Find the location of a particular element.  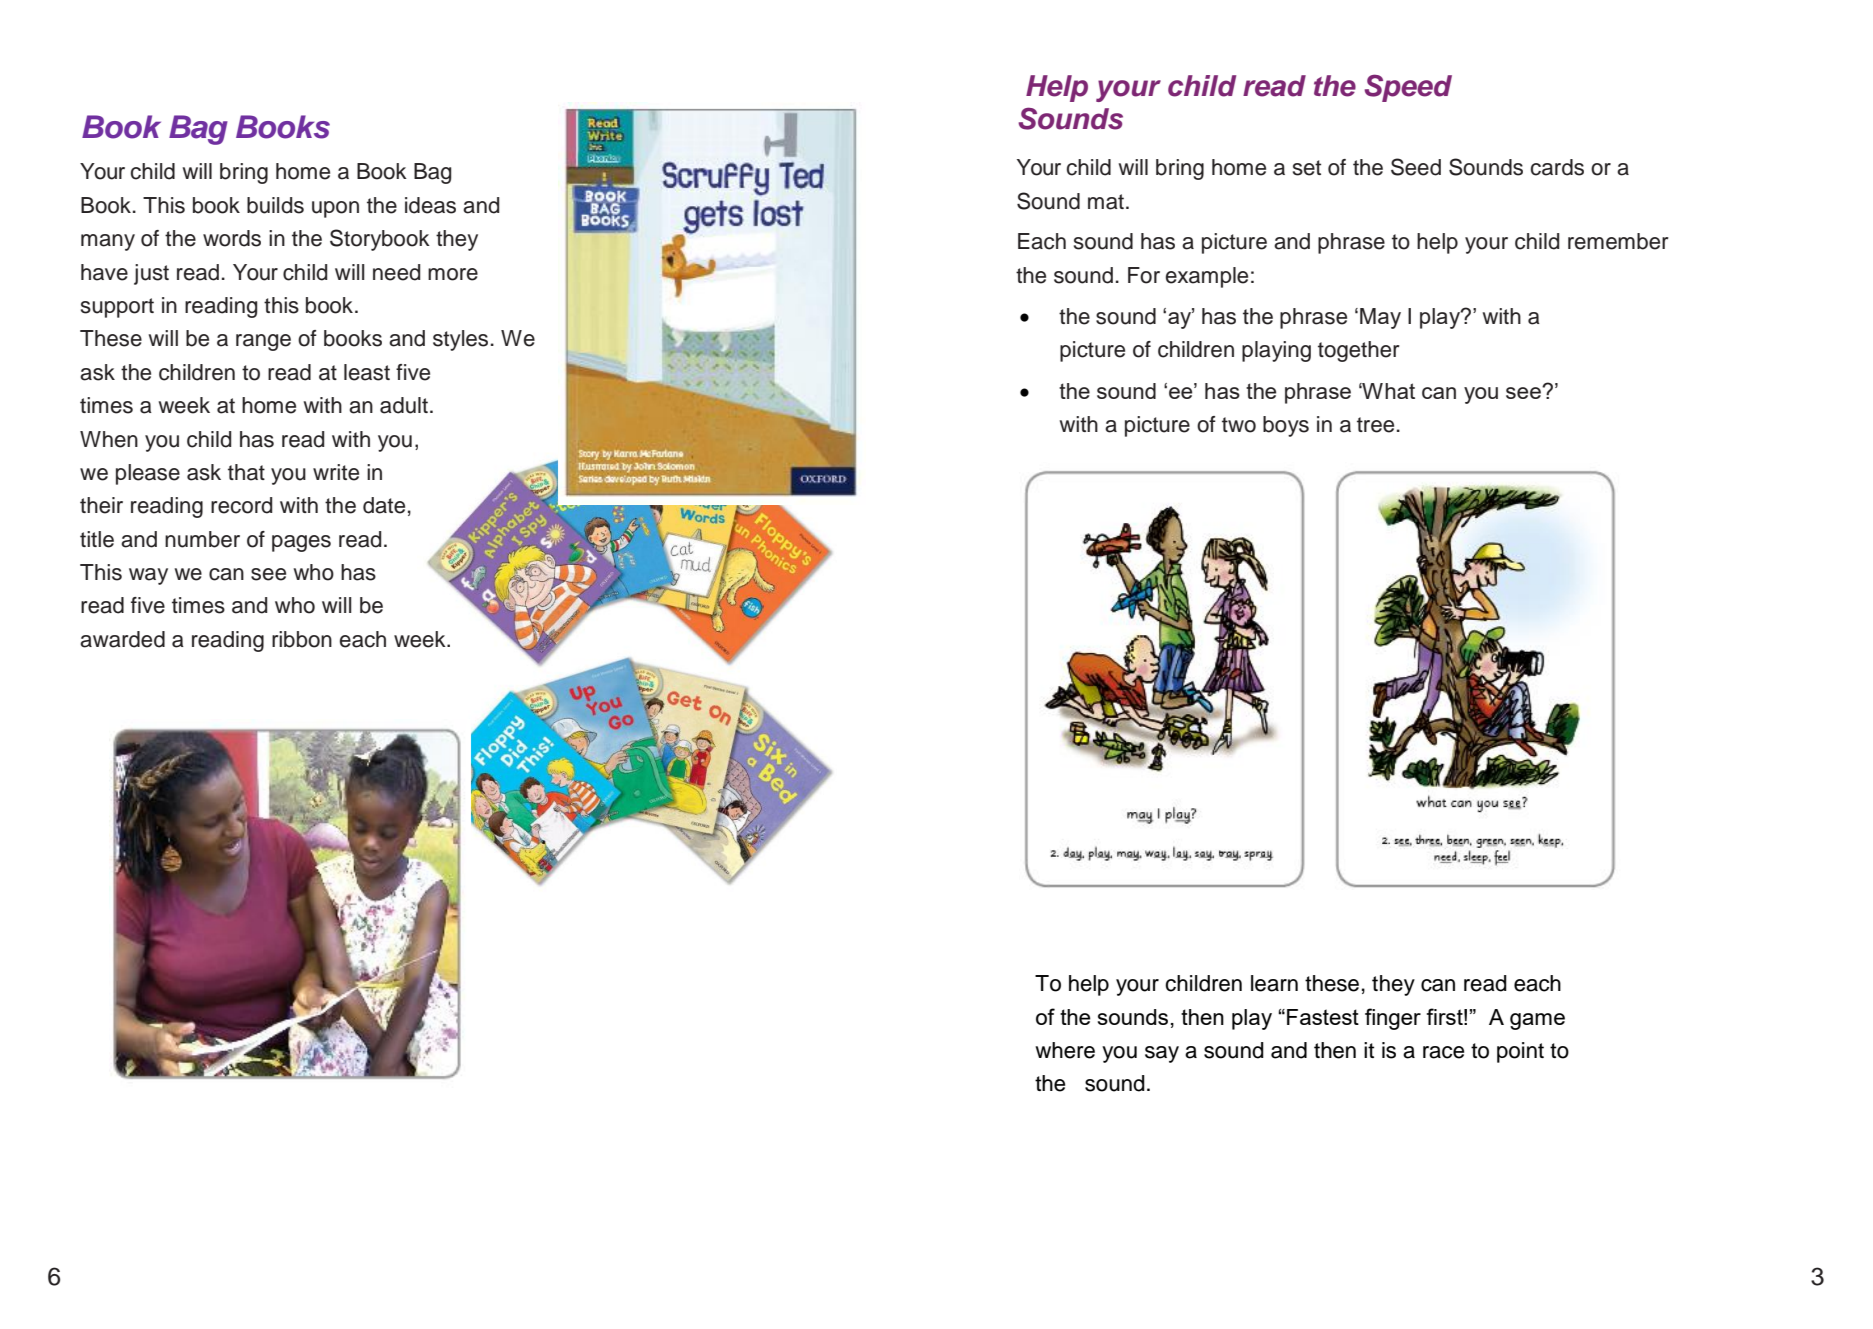

builds is located at coordinates (275, 205).
